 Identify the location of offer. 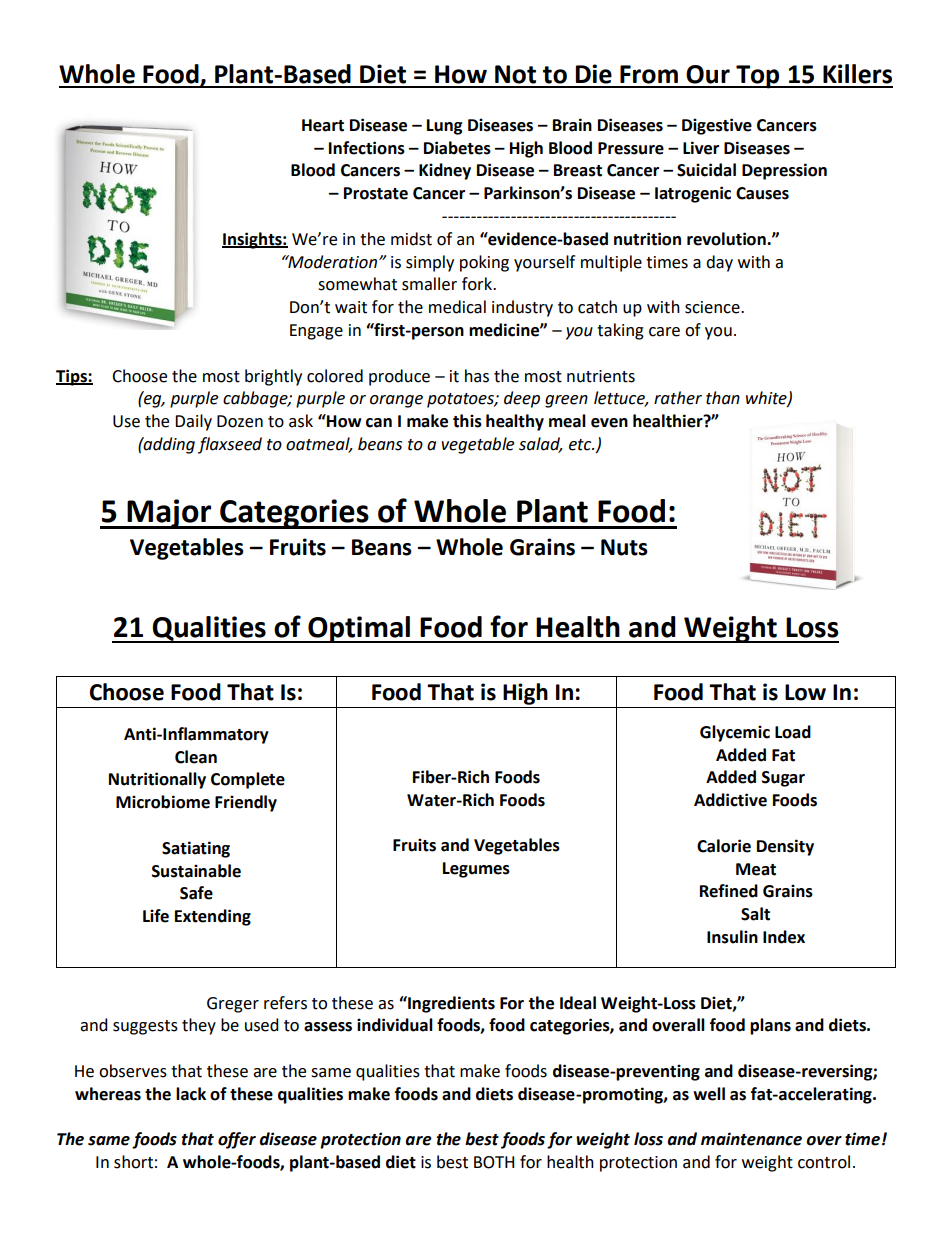
(237, 1140).
